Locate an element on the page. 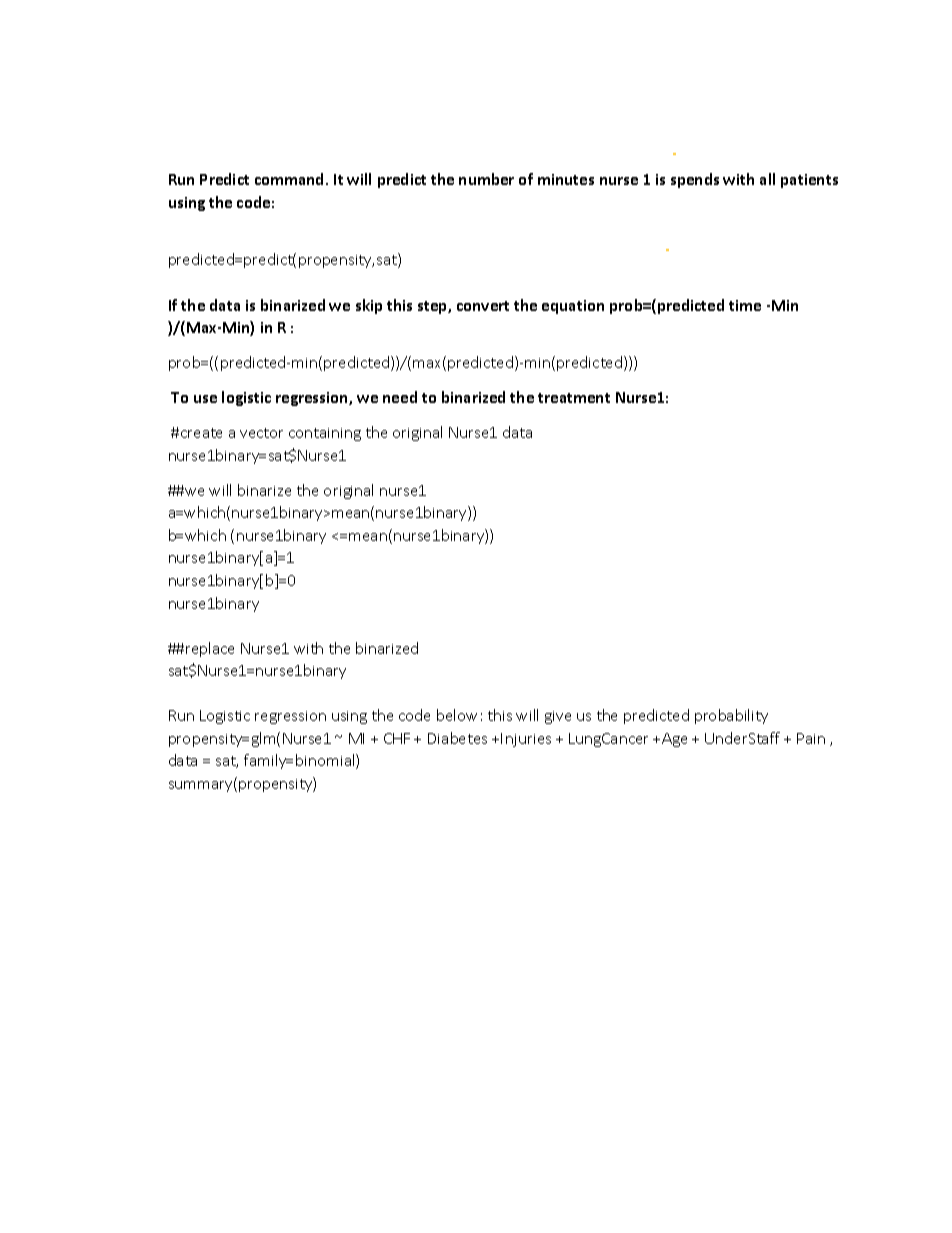 The image size is (952, 1233). replace is located at coordinates (210, 649).
